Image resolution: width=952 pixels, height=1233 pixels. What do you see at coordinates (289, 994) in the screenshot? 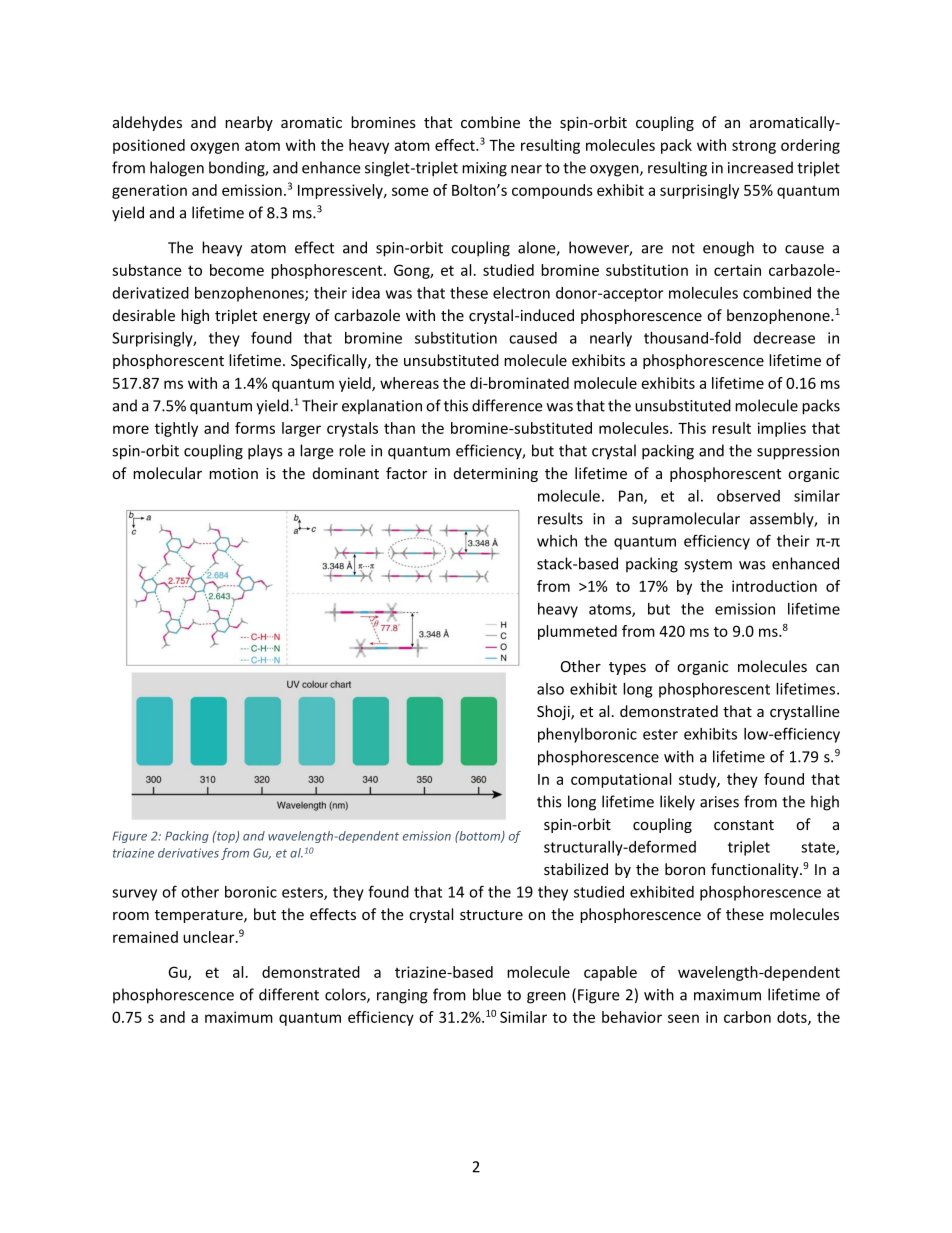
I see `different` at bounding box center [289, 994].
